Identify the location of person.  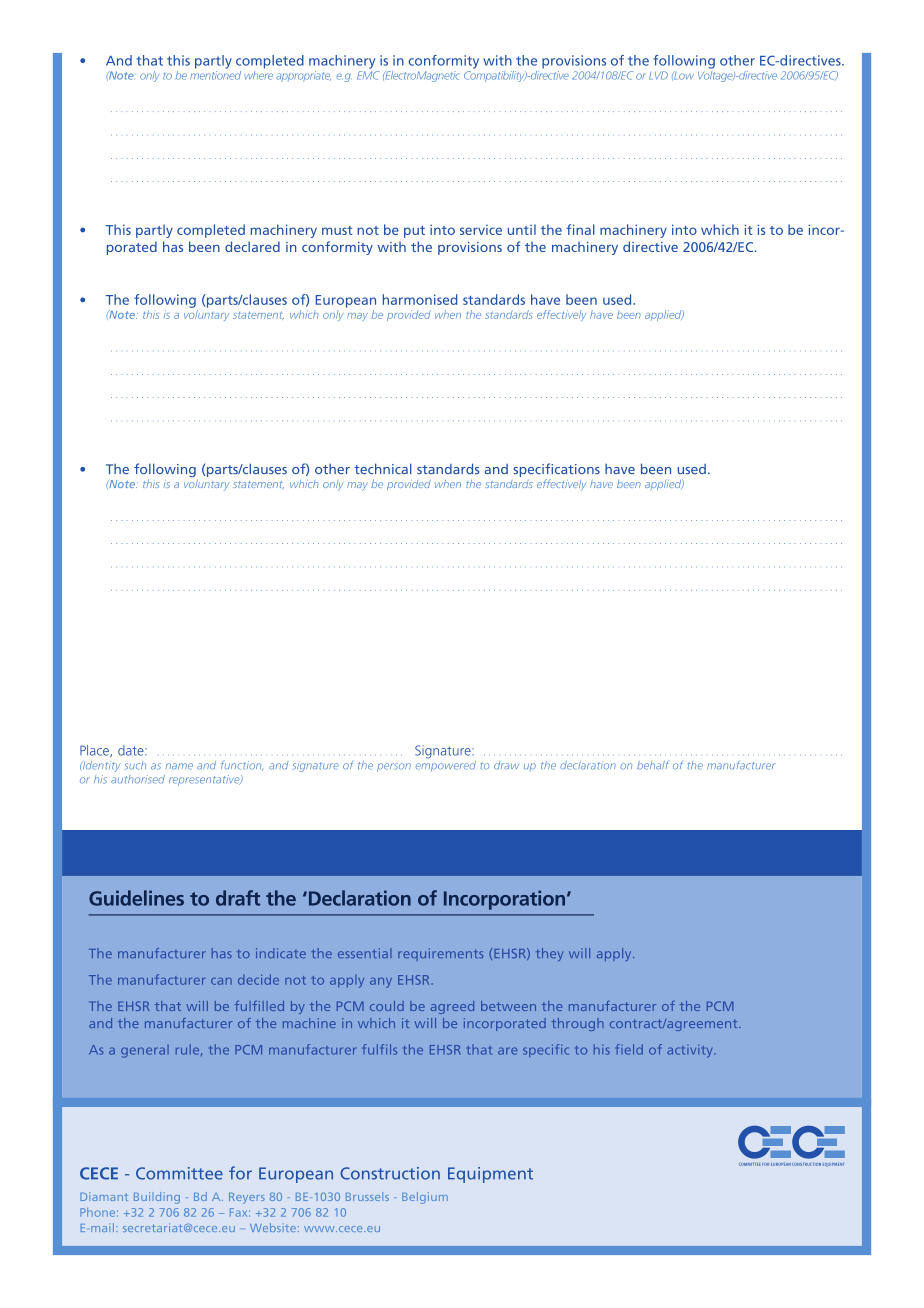
(394, 767).
